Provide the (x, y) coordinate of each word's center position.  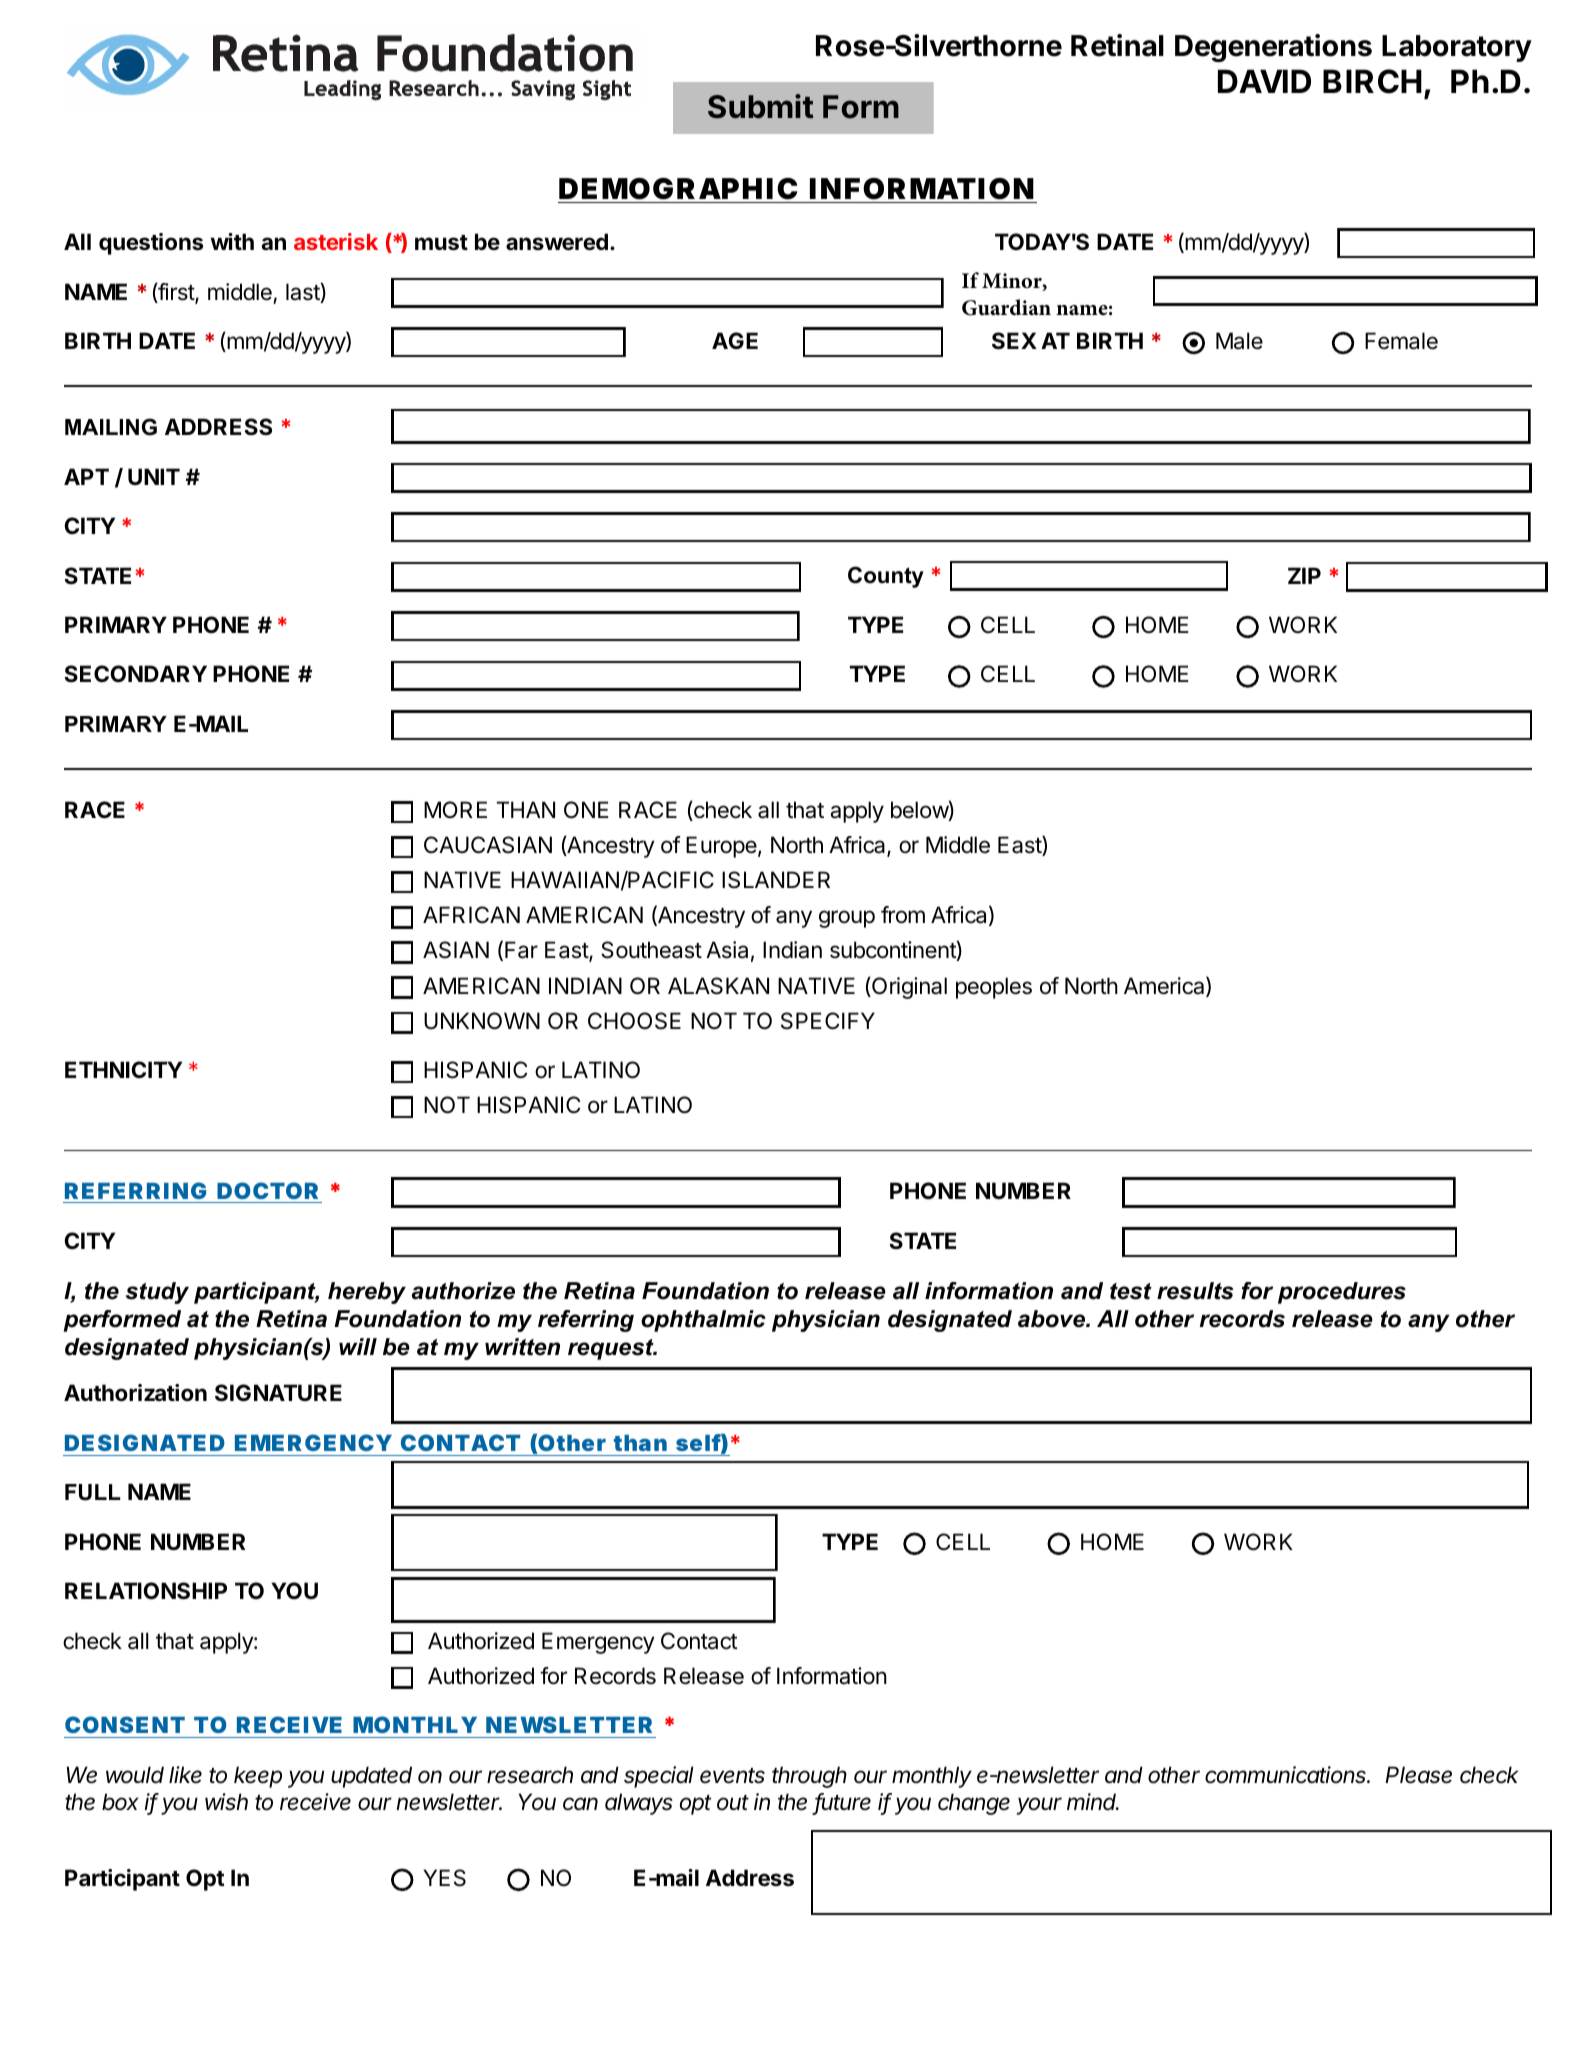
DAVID (1264, 81)
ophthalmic (703, 1321)
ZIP (1304, 575)
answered (557, 242)
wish (226, 1802)
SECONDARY (135, 674)
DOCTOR (268, 1192)
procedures (1342, 1293)
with (232, 241)
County (886, 577)
